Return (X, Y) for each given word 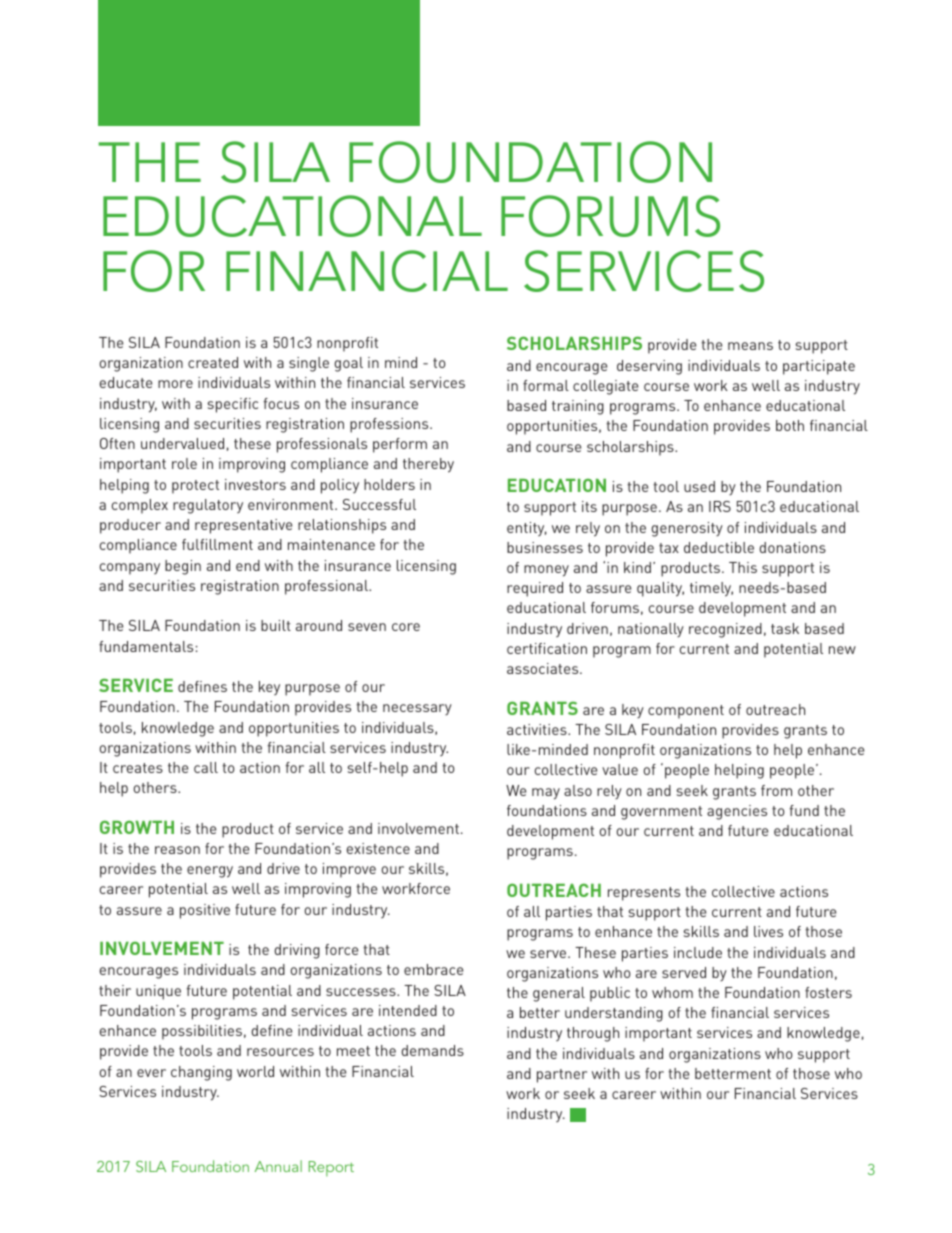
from (776, 790)
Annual (278, 1166)
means (750, 346)
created (213, 362)
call (206, 767)
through (593, 1034)
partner (562, 1076)
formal (546, 385)
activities (538, 729)
